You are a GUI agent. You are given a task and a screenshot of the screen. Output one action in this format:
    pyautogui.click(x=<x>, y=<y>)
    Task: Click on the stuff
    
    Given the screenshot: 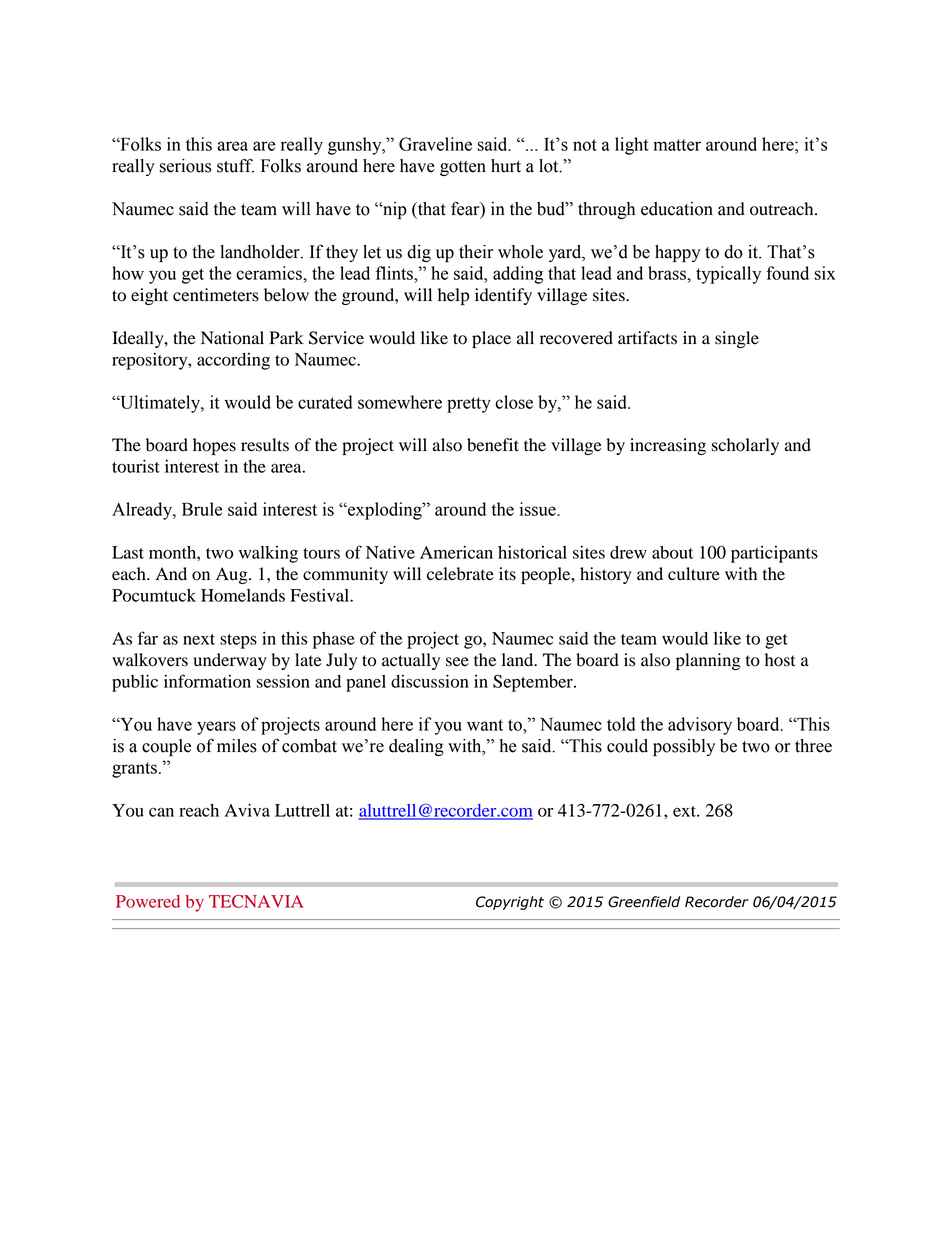 What is the action you would take?
    pyautogui.click(x=235, y=165)
